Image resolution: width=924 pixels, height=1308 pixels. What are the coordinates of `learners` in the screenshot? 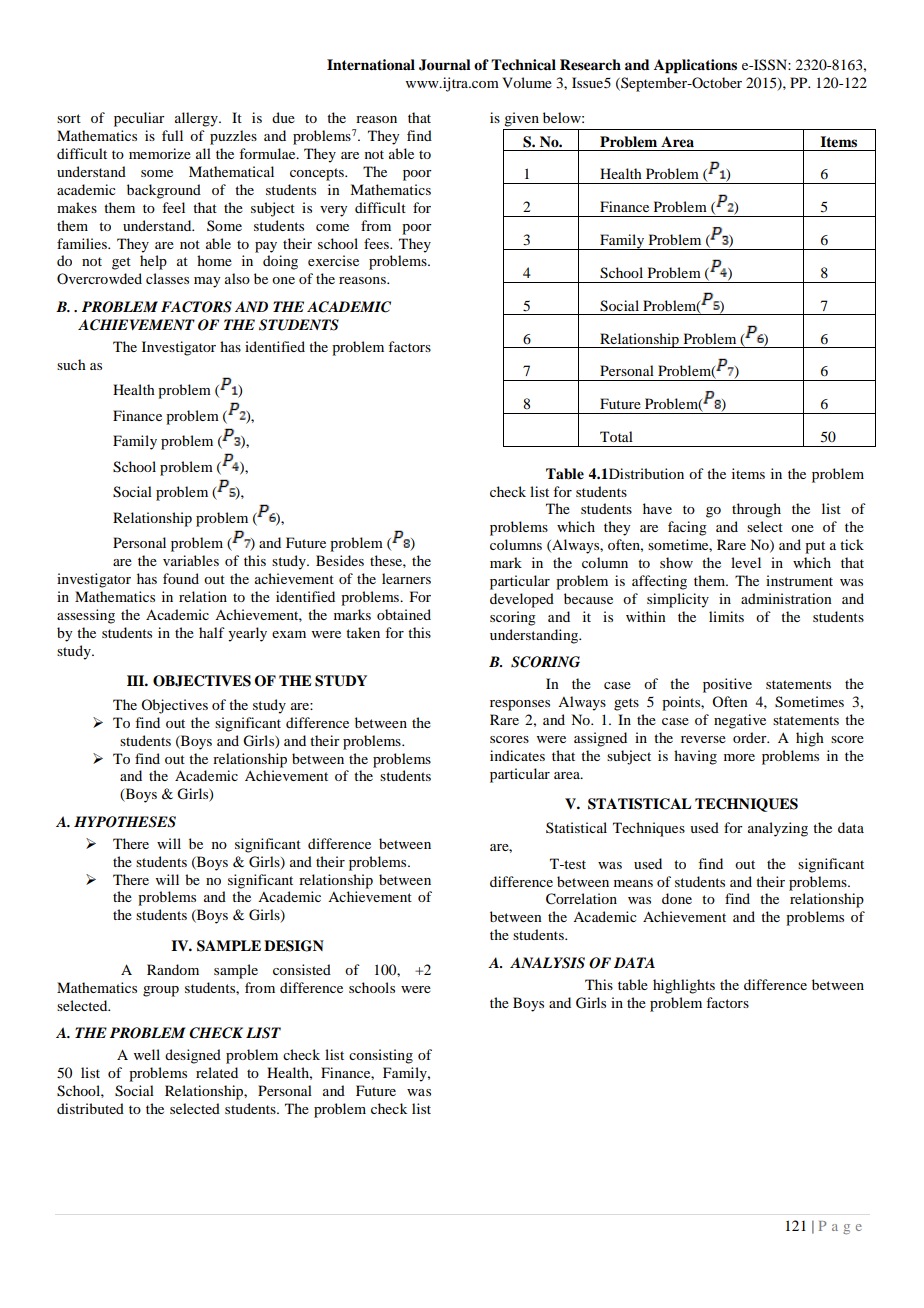 It's located at (406, 578).
